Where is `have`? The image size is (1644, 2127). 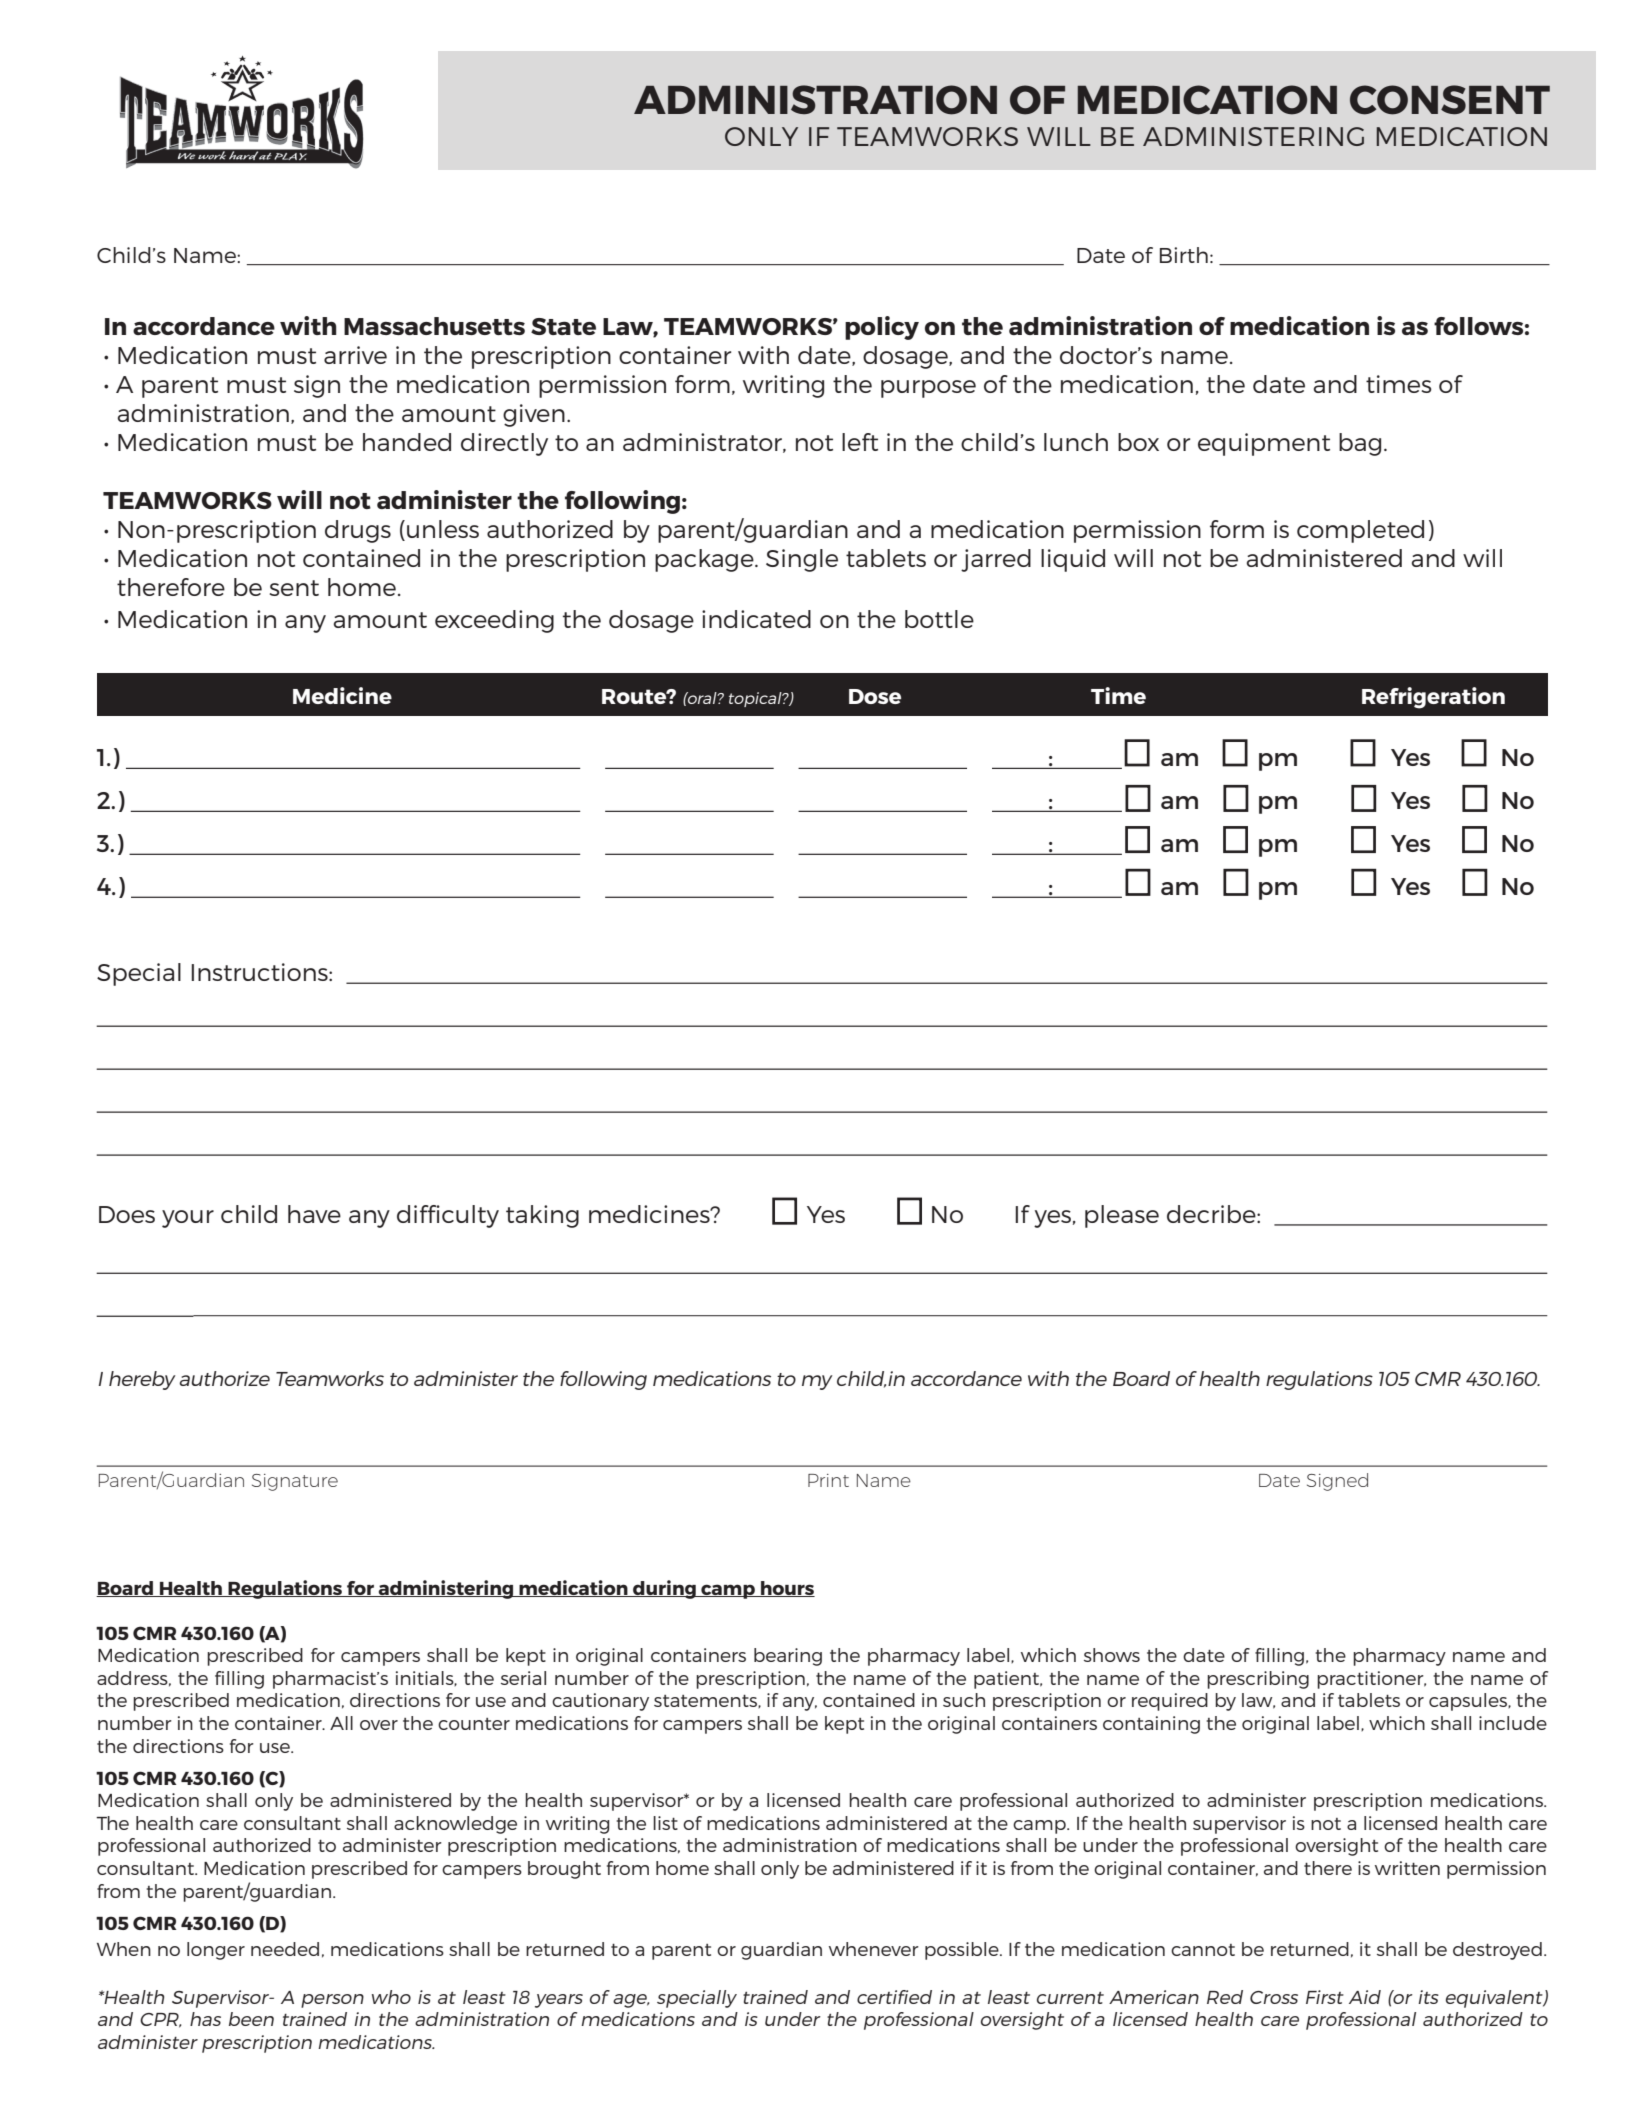
have is located at coordinates (314, 1214).
